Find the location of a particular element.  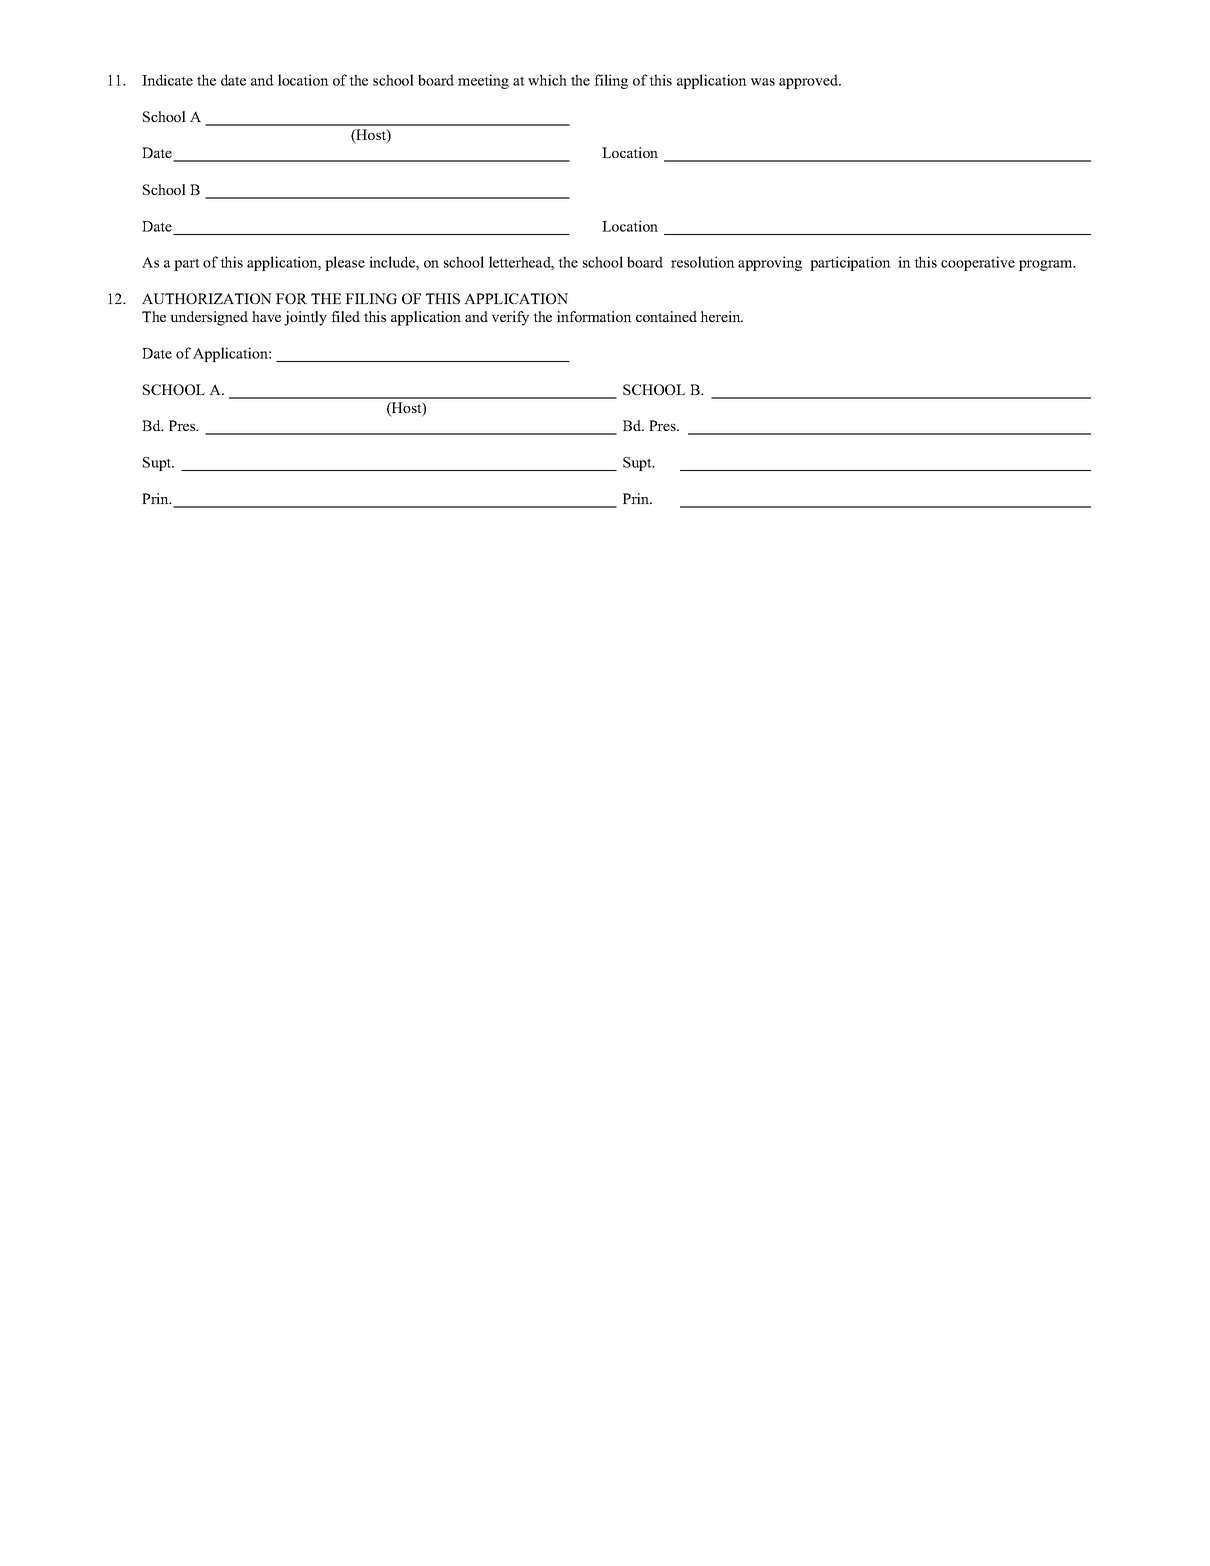

Indicate is located at coordinates (167, 80).
